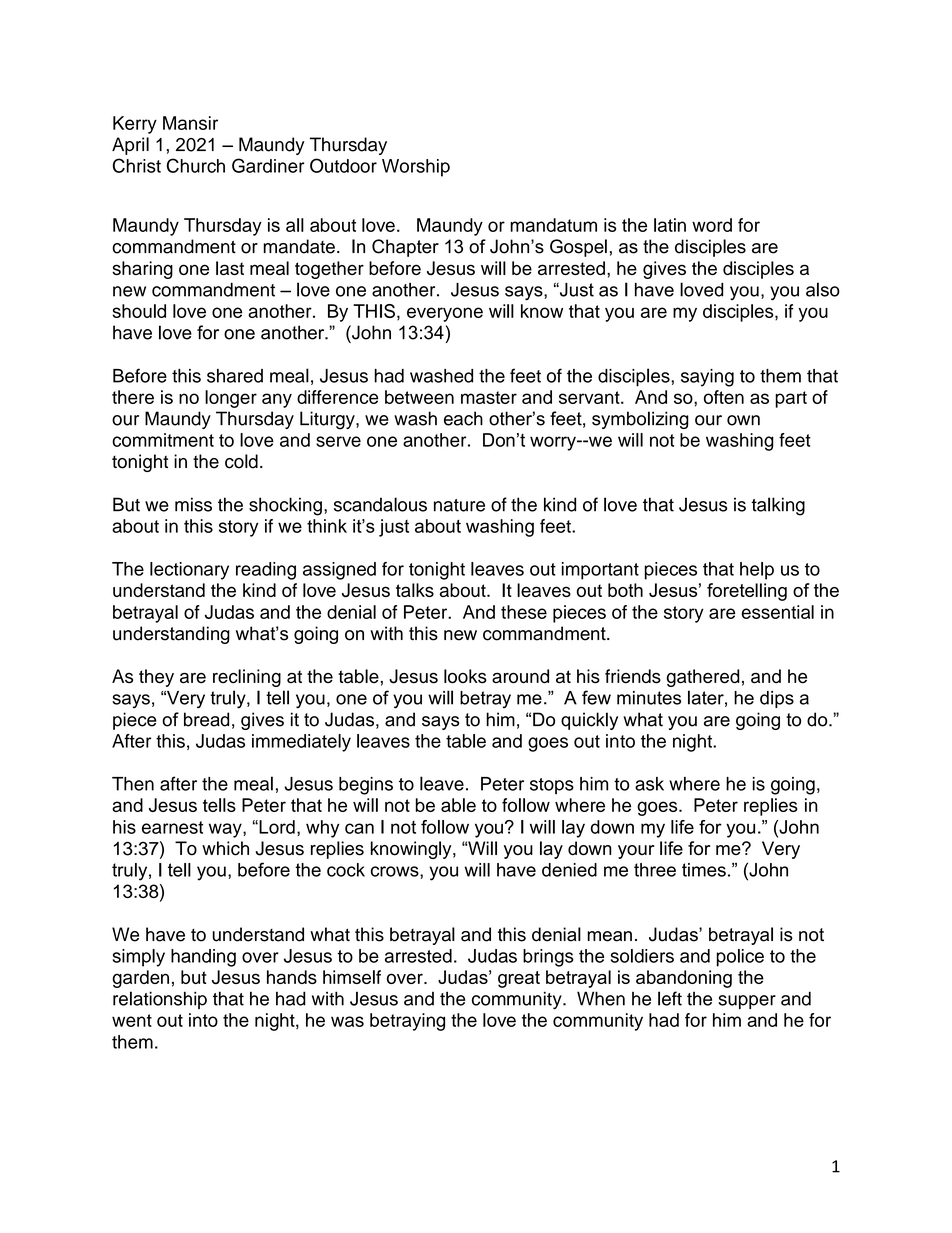 This screenshot has width=952, height=1233. I want to click on ask, so click(649, 784).
